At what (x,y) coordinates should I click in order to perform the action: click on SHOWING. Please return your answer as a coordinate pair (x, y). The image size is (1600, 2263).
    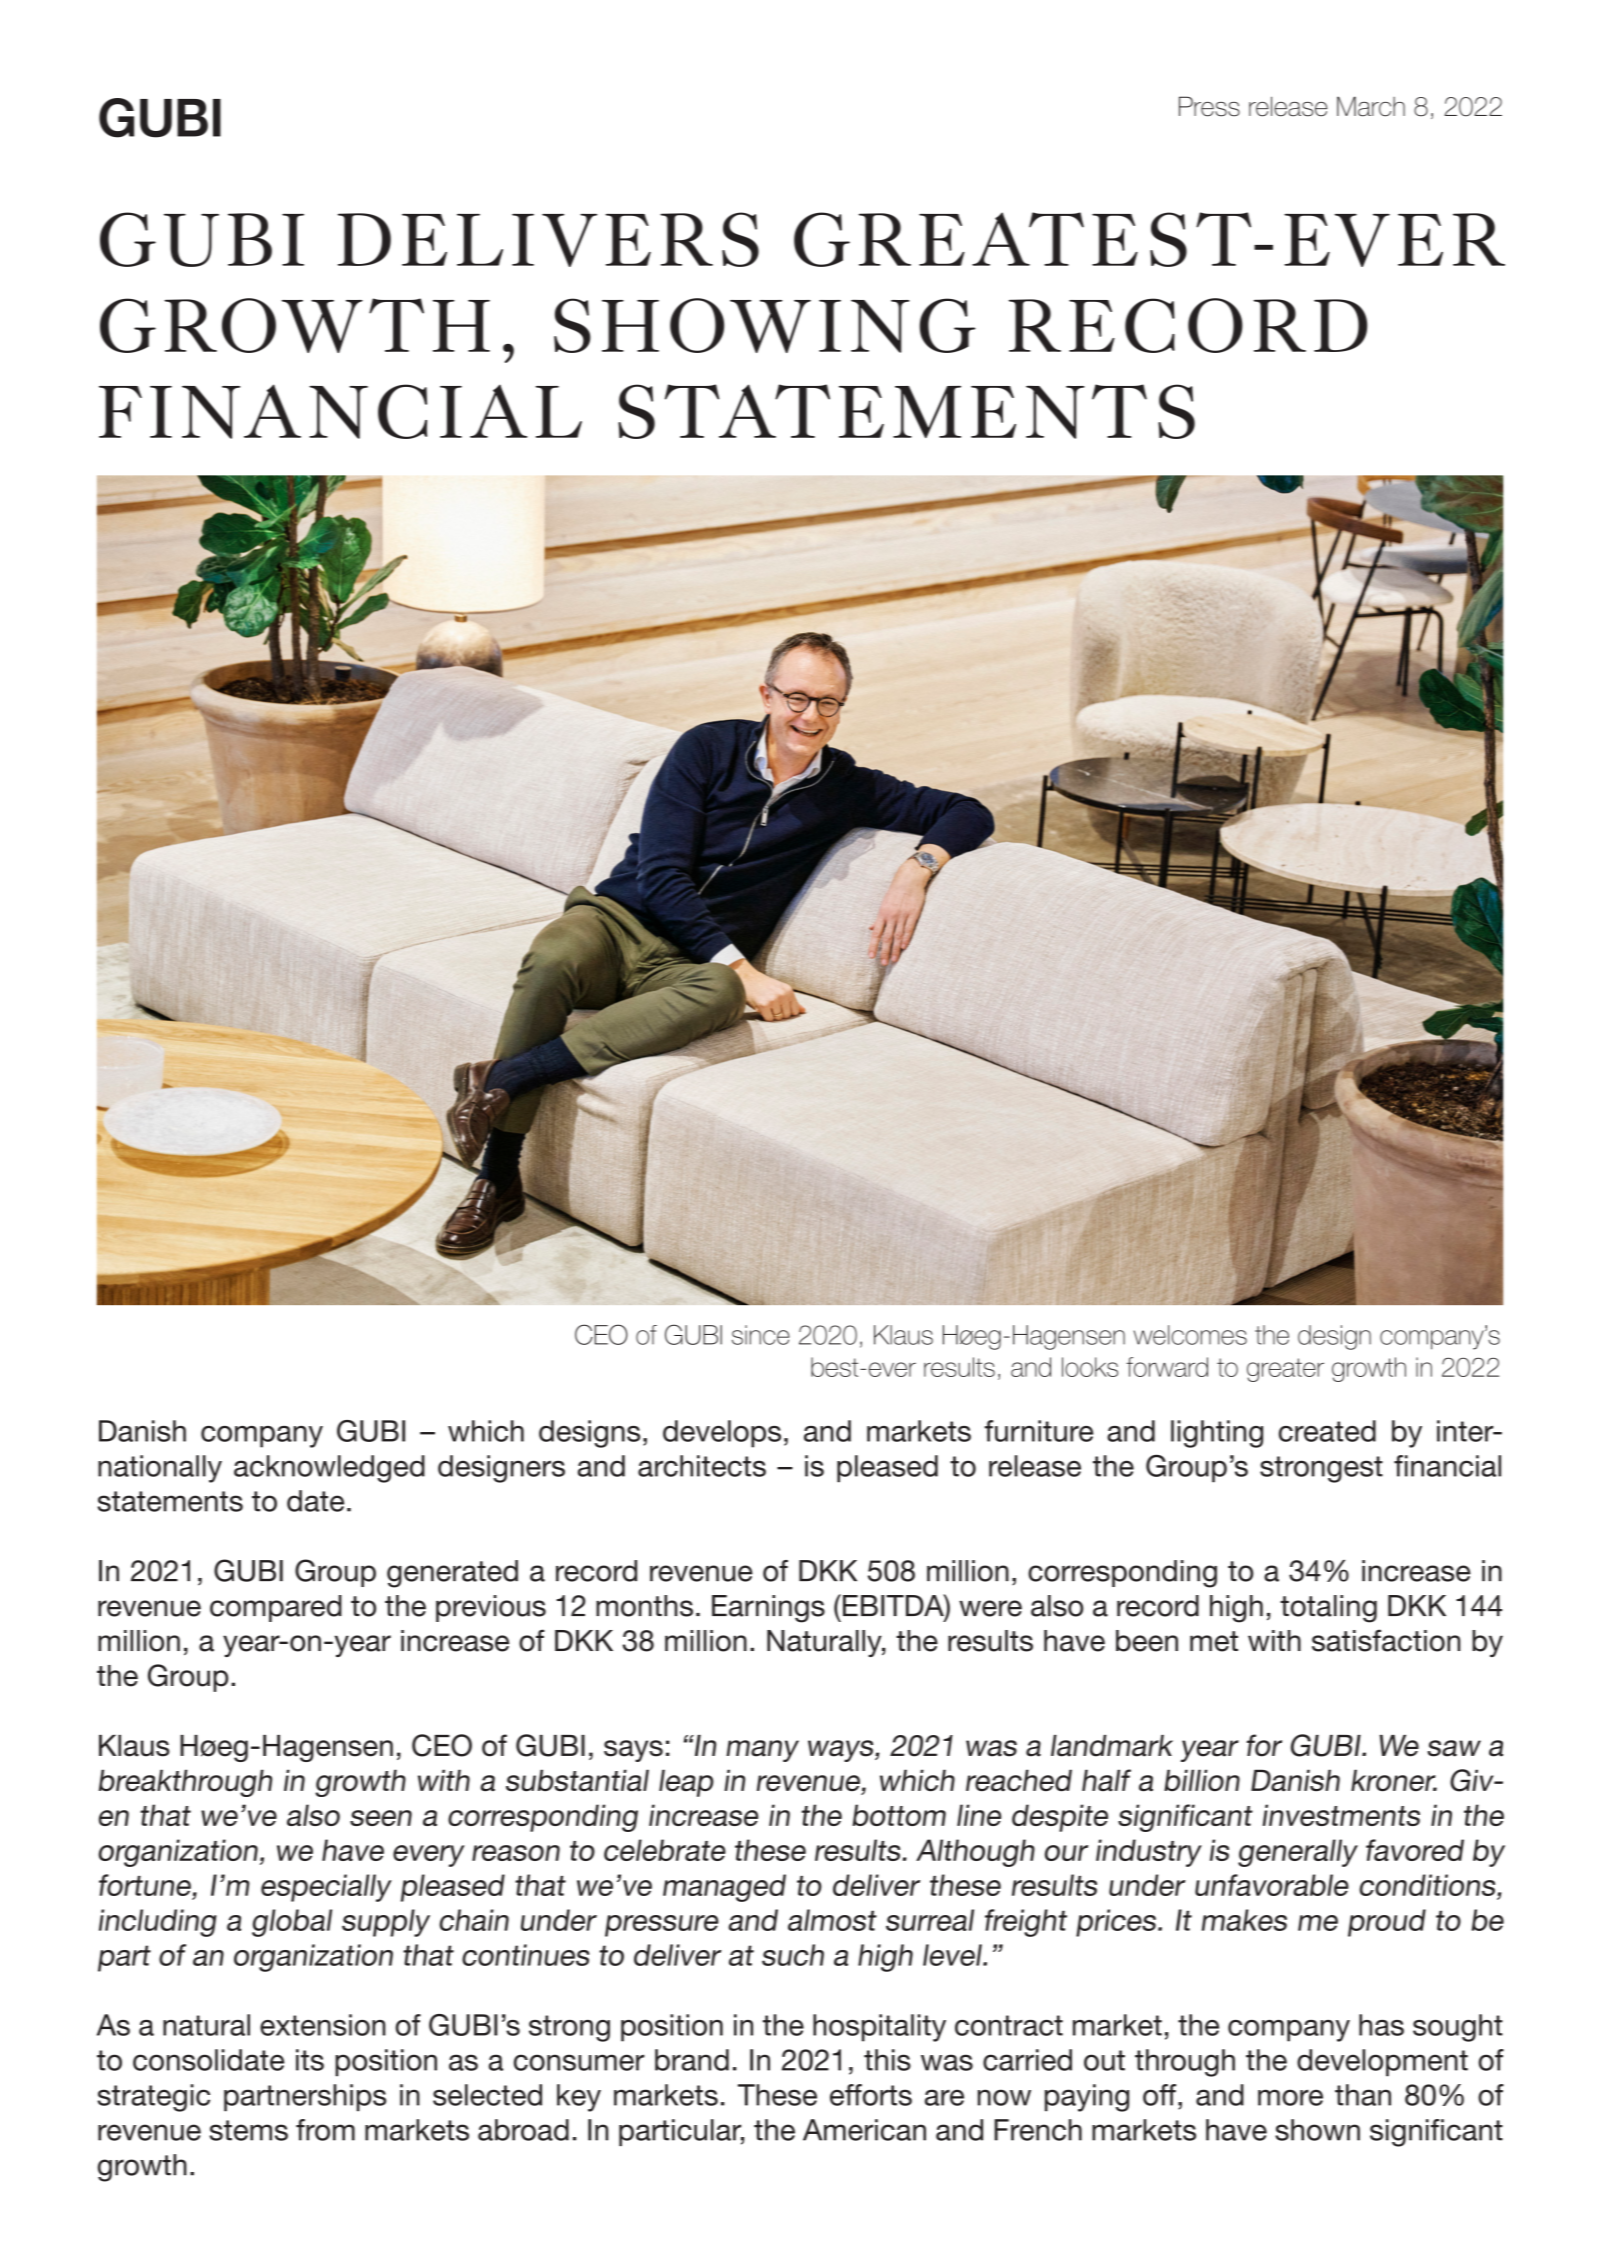
    Looking at the image, I should click on (765, 325).
